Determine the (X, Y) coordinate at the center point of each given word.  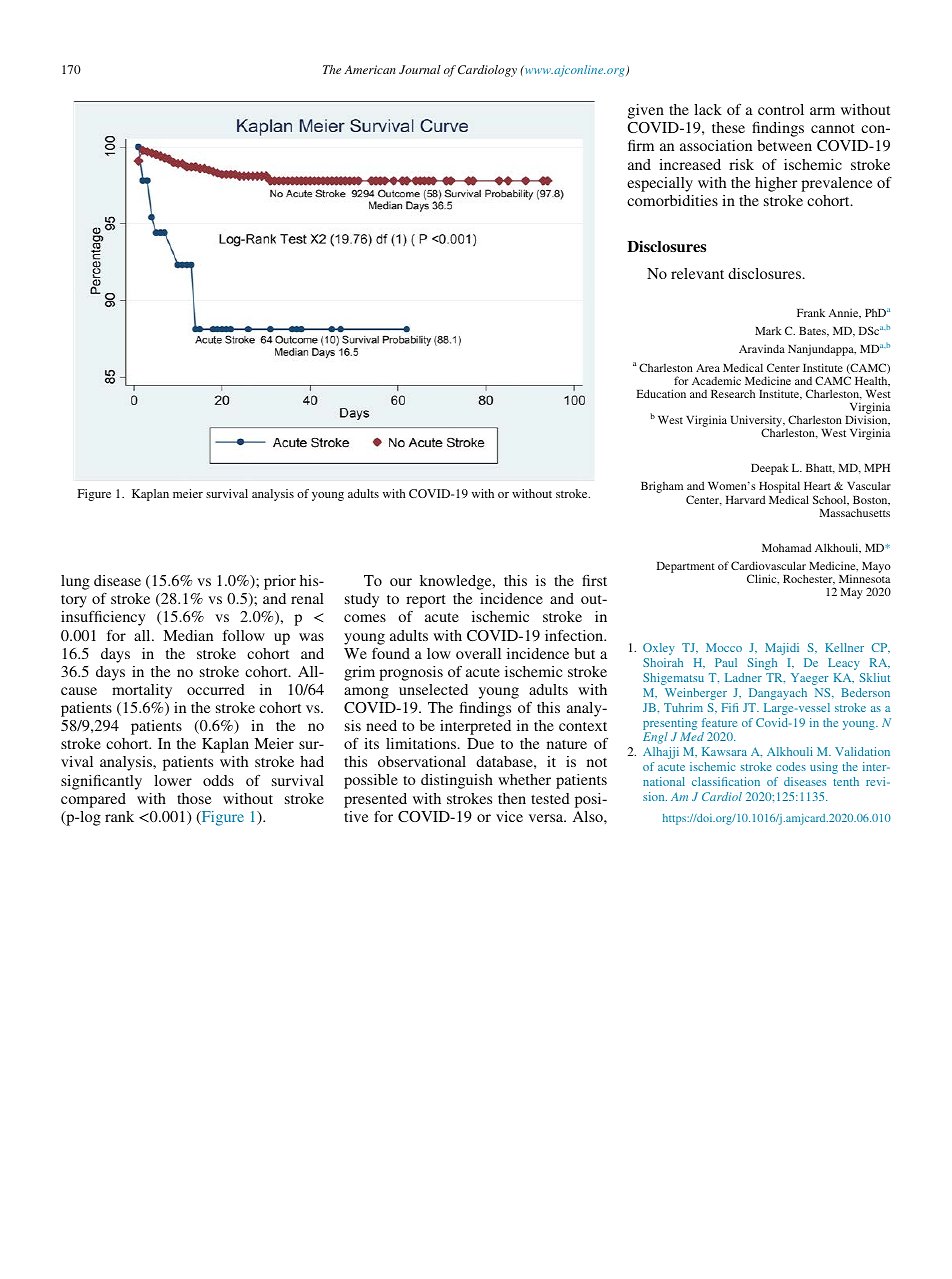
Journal (420, 69)
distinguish (457, 781)
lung (75, 582)
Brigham (662, 487)
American (370, 69)
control (781, 109)
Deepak (770, 469)
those (194, 798)
